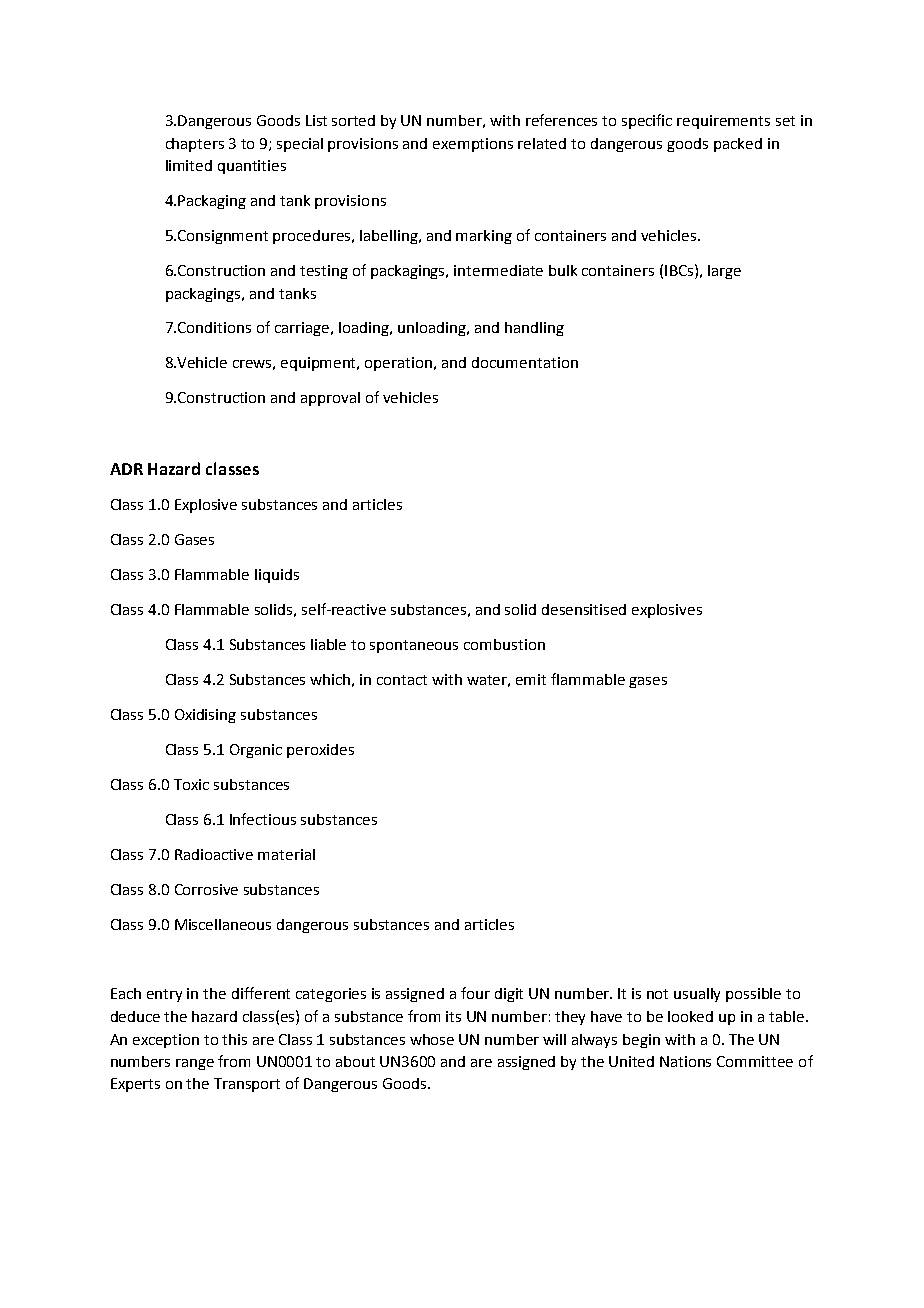  I want to click on chapters, so click(195, 145).
